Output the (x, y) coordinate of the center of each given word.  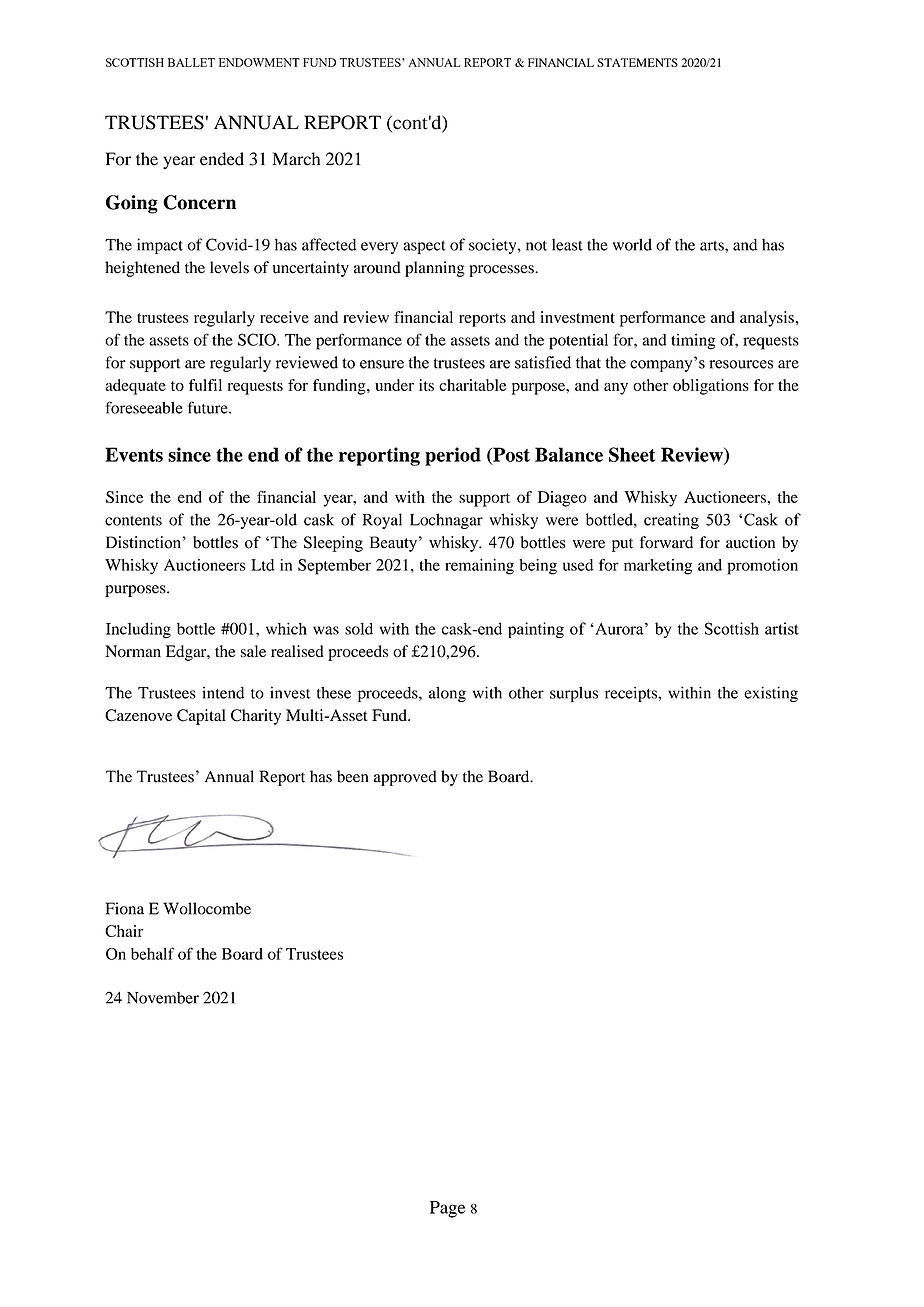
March (296, 159)
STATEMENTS (637, 62)
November (163, 998)
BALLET (191, 62)
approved (405, 778)
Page (448, 1209)
